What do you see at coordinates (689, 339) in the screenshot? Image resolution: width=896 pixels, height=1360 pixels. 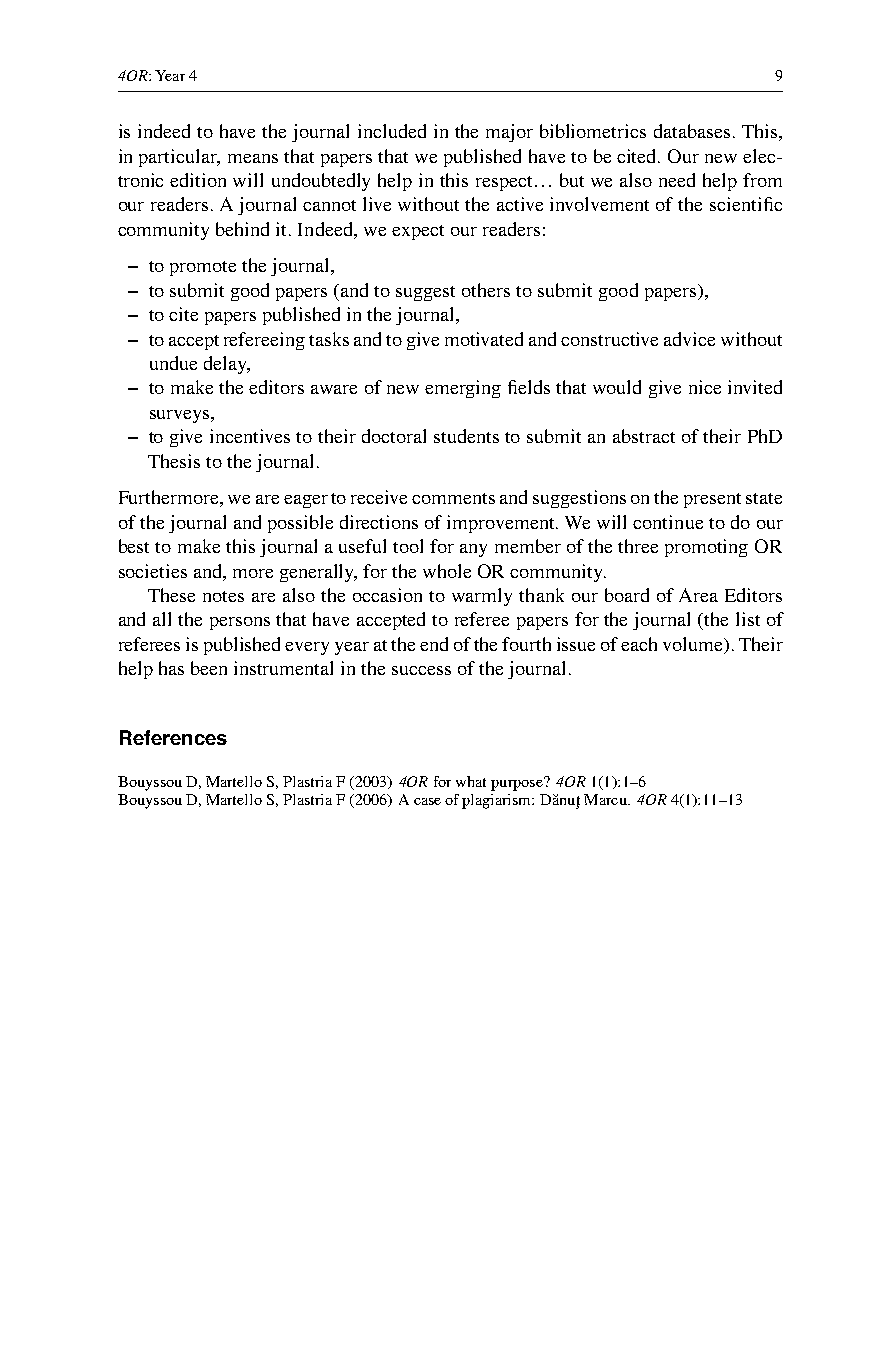 I see `advice` at bounding box center [689, 339].
